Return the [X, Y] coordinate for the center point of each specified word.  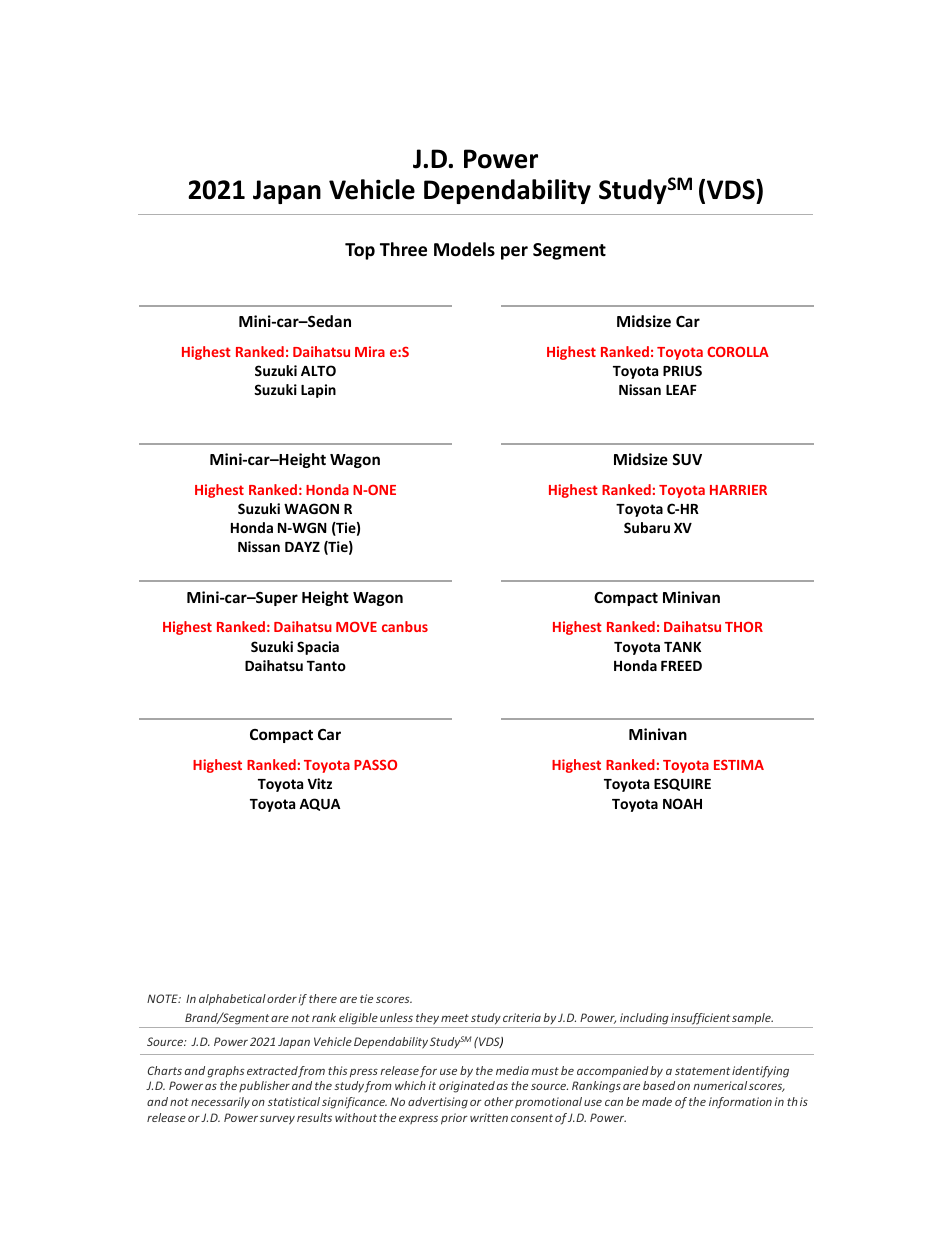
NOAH [682, 803]
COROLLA [738, 351]
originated [467, 1087]
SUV [687, 459]
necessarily [220, 1103]
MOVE [356, 627]
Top [360, 251]
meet [455, 1018]
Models [464, 249]
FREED [681, 666]
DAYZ [302, 547]
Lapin [318, 391]
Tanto [326, 666]
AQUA [319, 804]
